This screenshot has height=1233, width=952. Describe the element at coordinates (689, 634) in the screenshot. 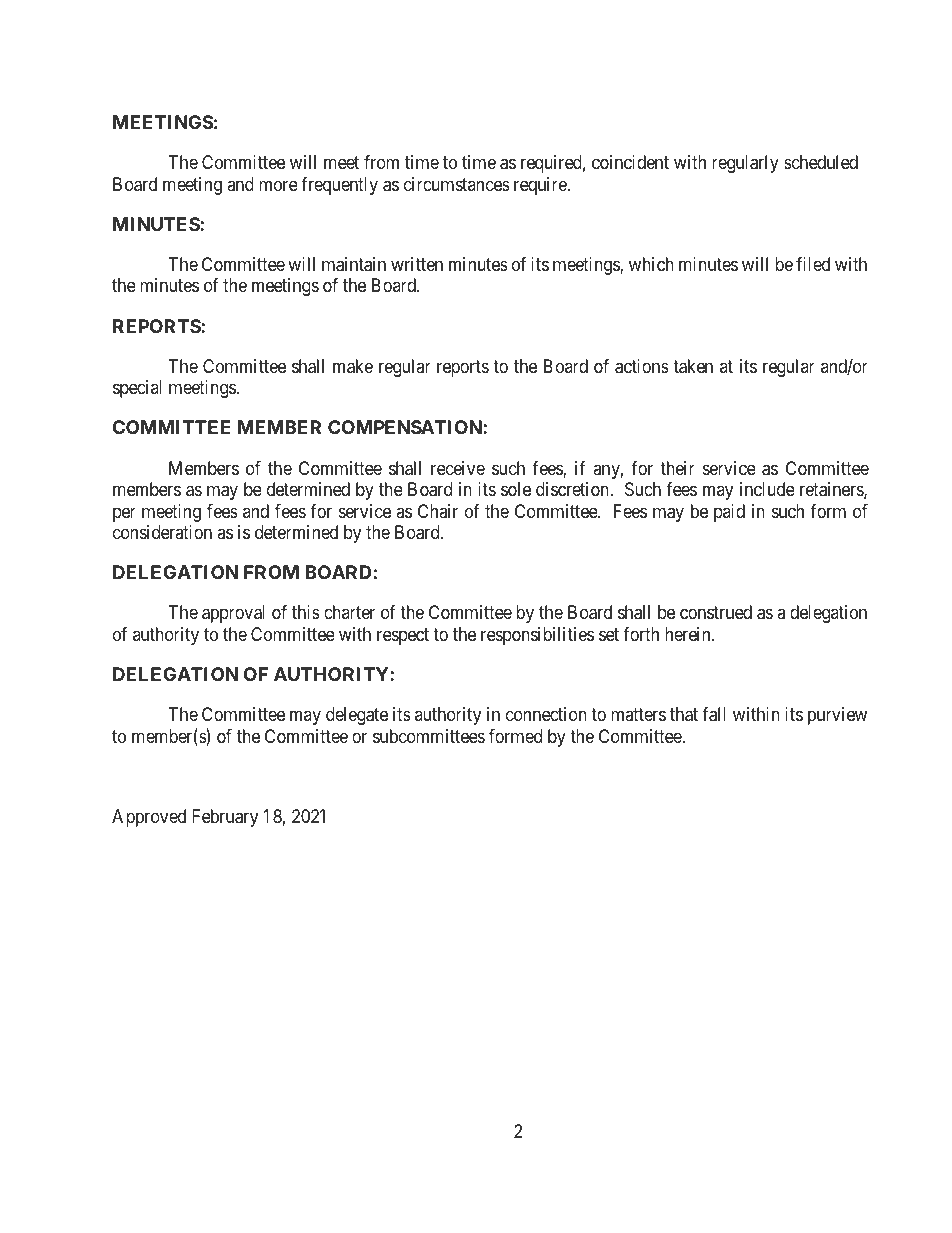

I see `herein` at that location.
